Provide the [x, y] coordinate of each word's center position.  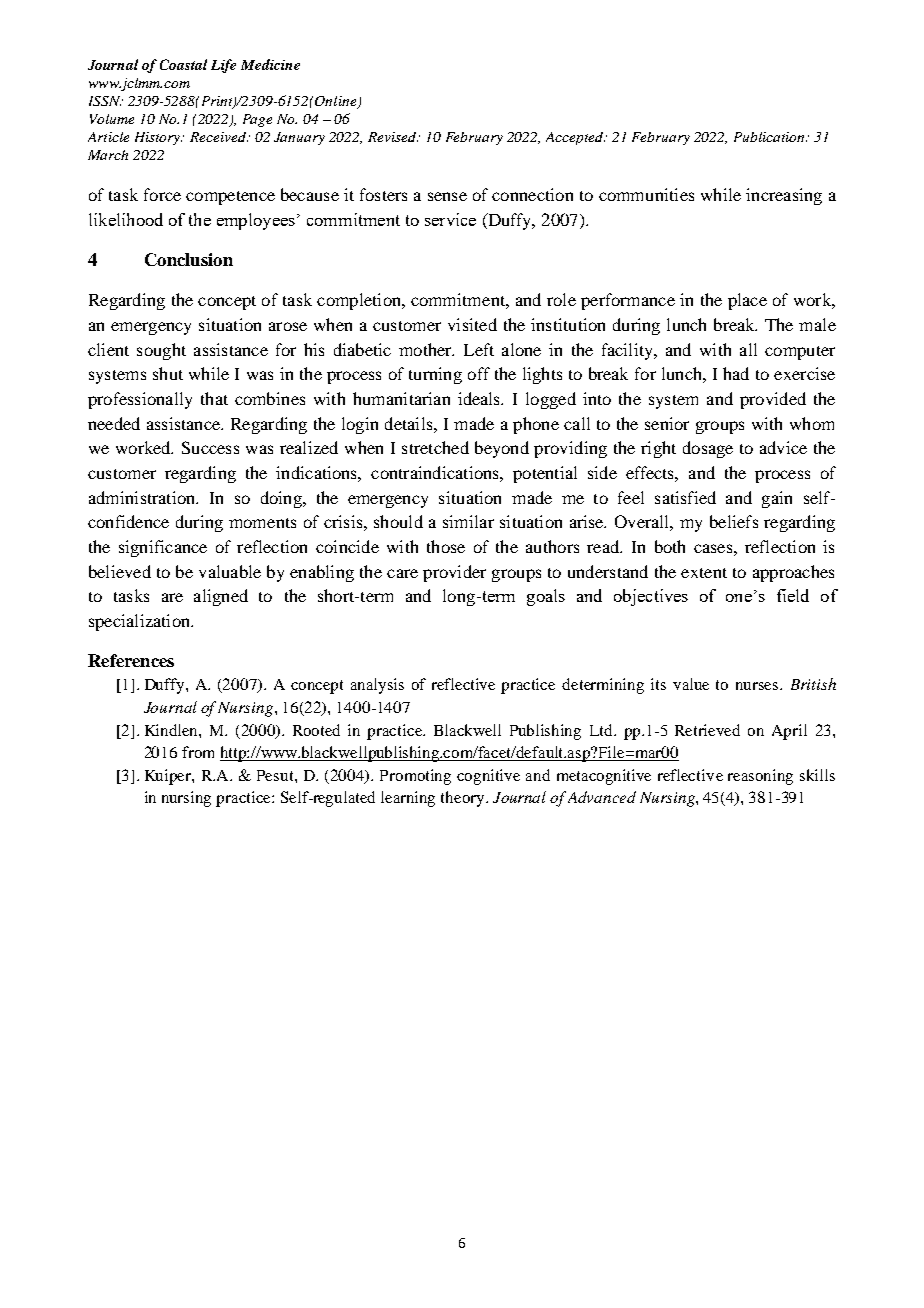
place [747, 301]
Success [210, 447]
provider [454, 573]
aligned [221, 597]
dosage [708, 449]
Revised [393, 137]
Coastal [183, 64]
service [450, 219]
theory [464, 799]
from [198, 752]
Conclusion [189, 259]
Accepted [575, 138]
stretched [435, 447]
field [793, 595]
